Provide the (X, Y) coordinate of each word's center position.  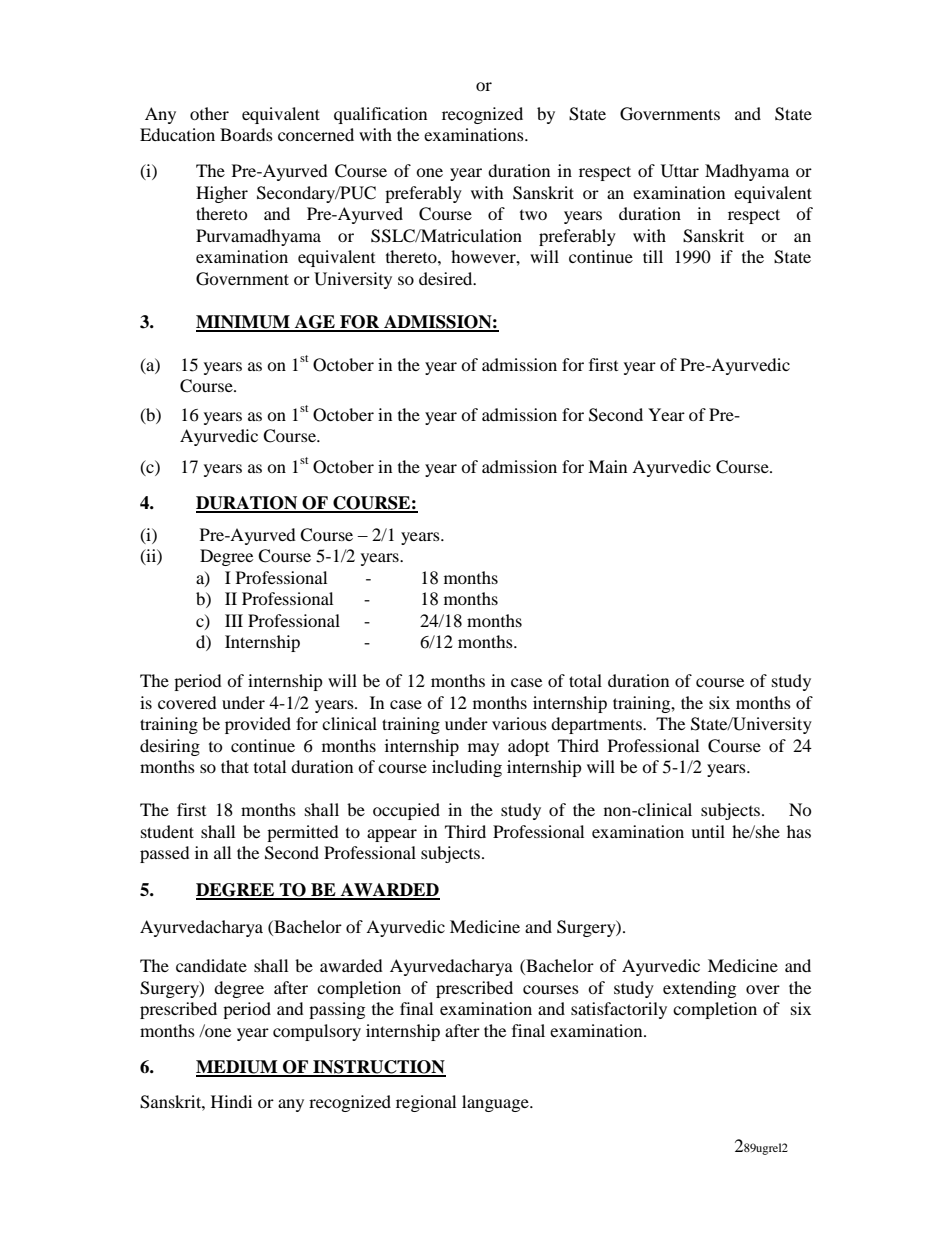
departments (597, 725)
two (533, 215)
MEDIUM (238, 1068)
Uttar (680, 171)
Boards (246, 134)
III (234, 620)
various (519, 723)
